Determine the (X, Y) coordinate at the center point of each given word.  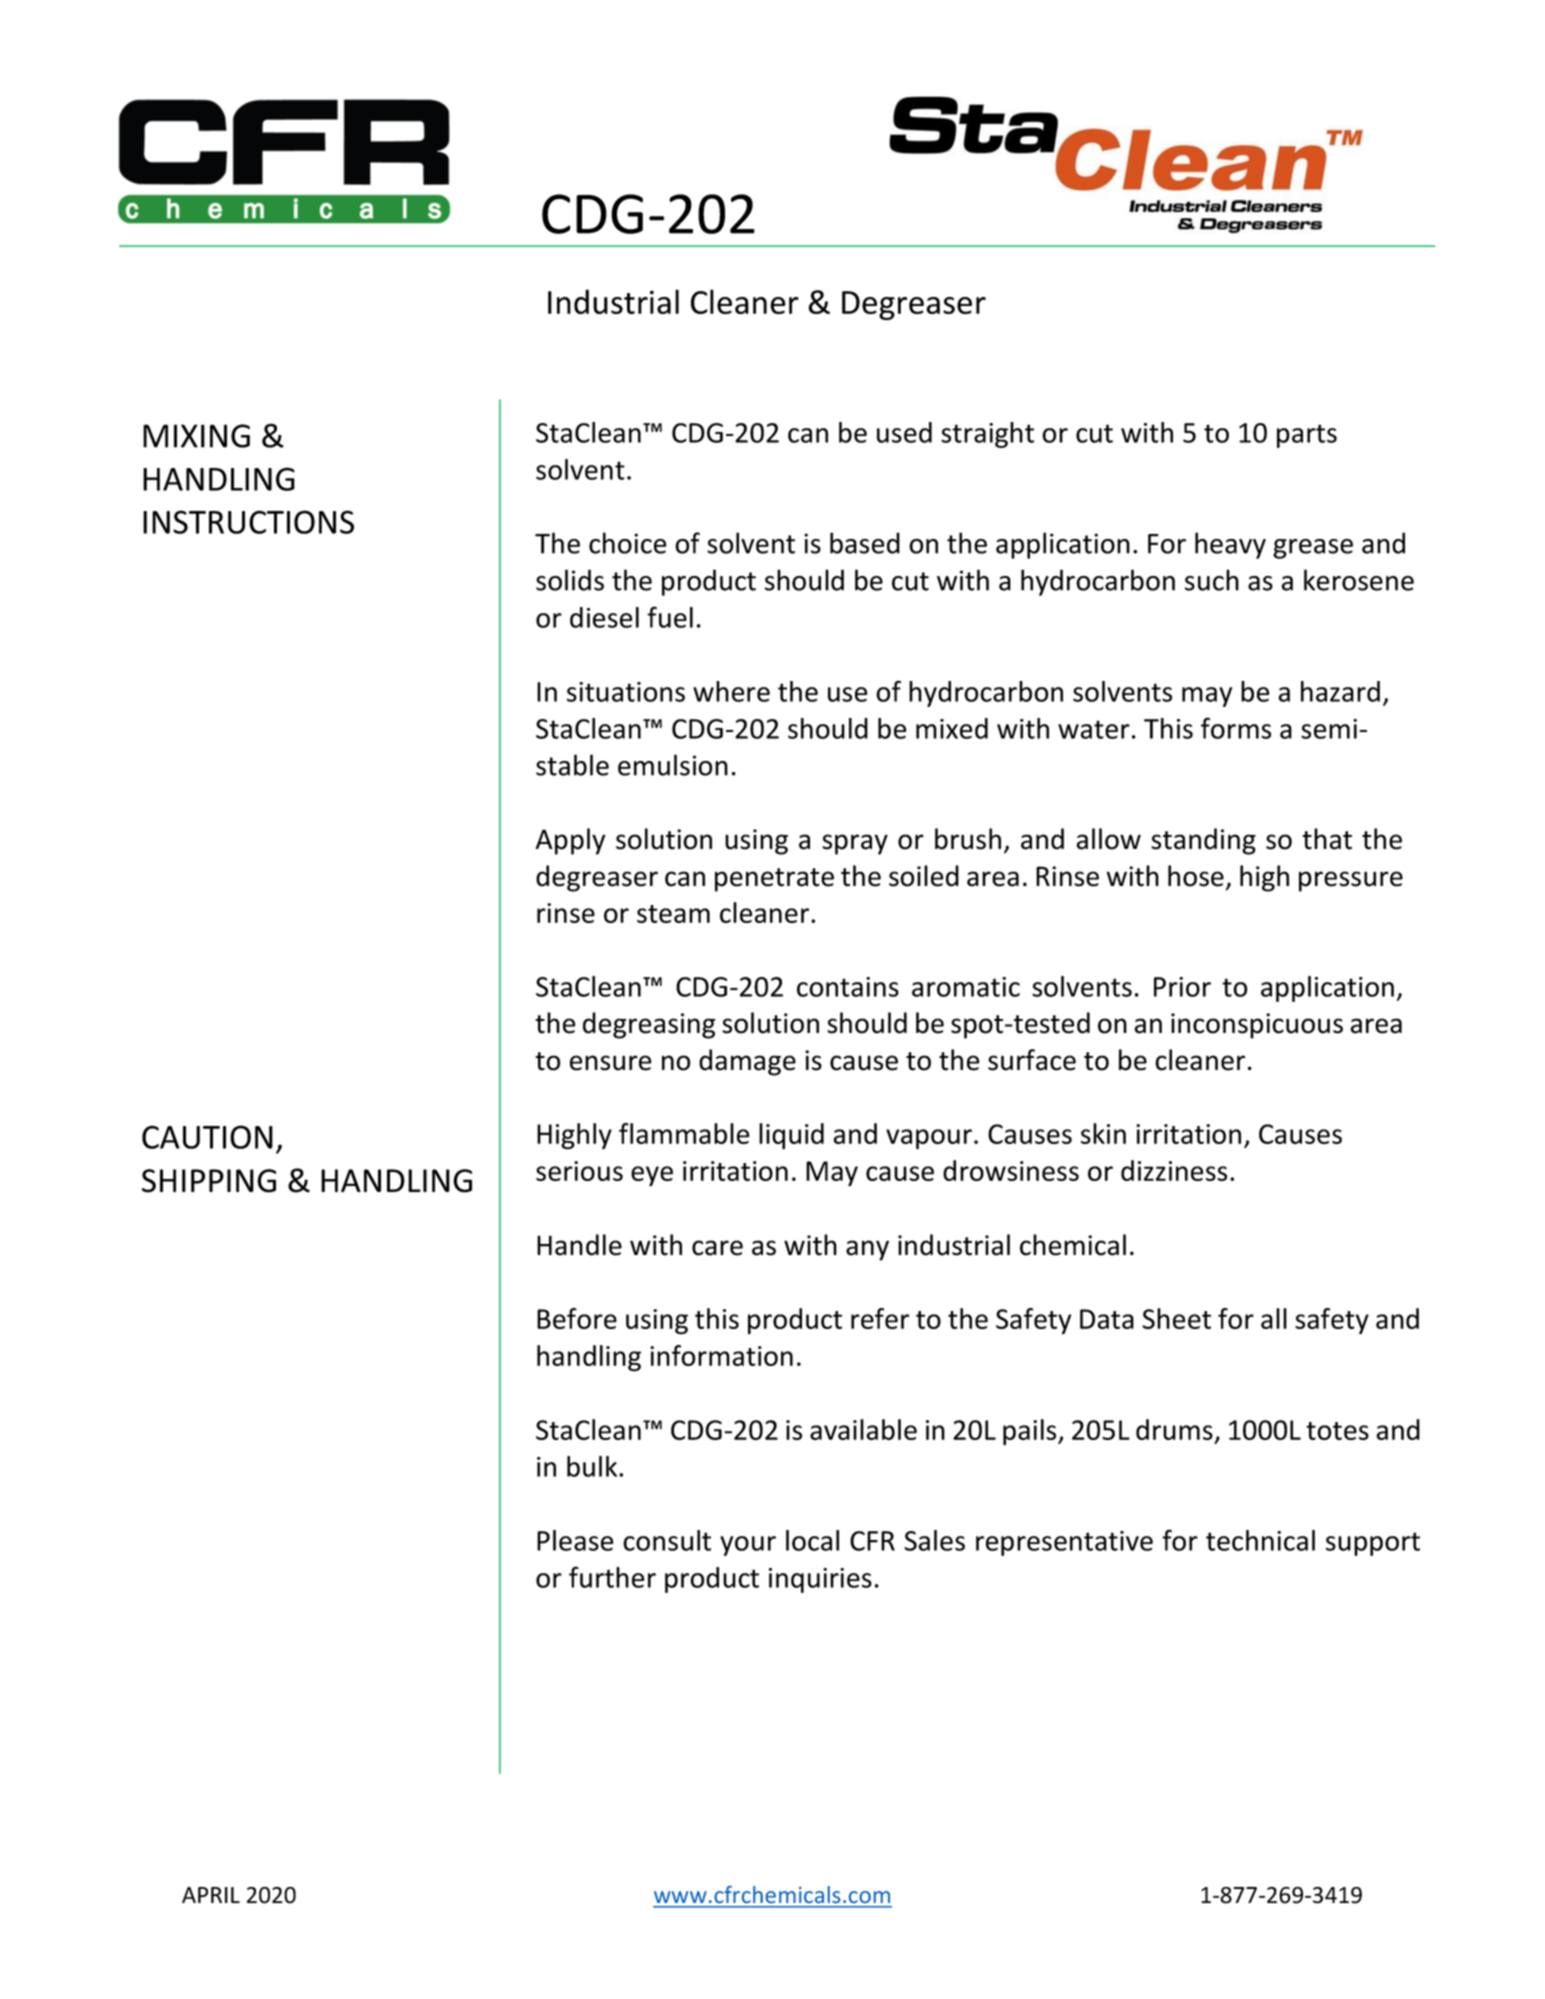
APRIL (211, 1895)
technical (1260, 1540)
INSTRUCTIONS (248, 522)
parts (1307, 436)
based (865, 543)
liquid (791, 1136)
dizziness (1174, 1170)
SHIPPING (209, 1181)
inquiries (820, 1580)
